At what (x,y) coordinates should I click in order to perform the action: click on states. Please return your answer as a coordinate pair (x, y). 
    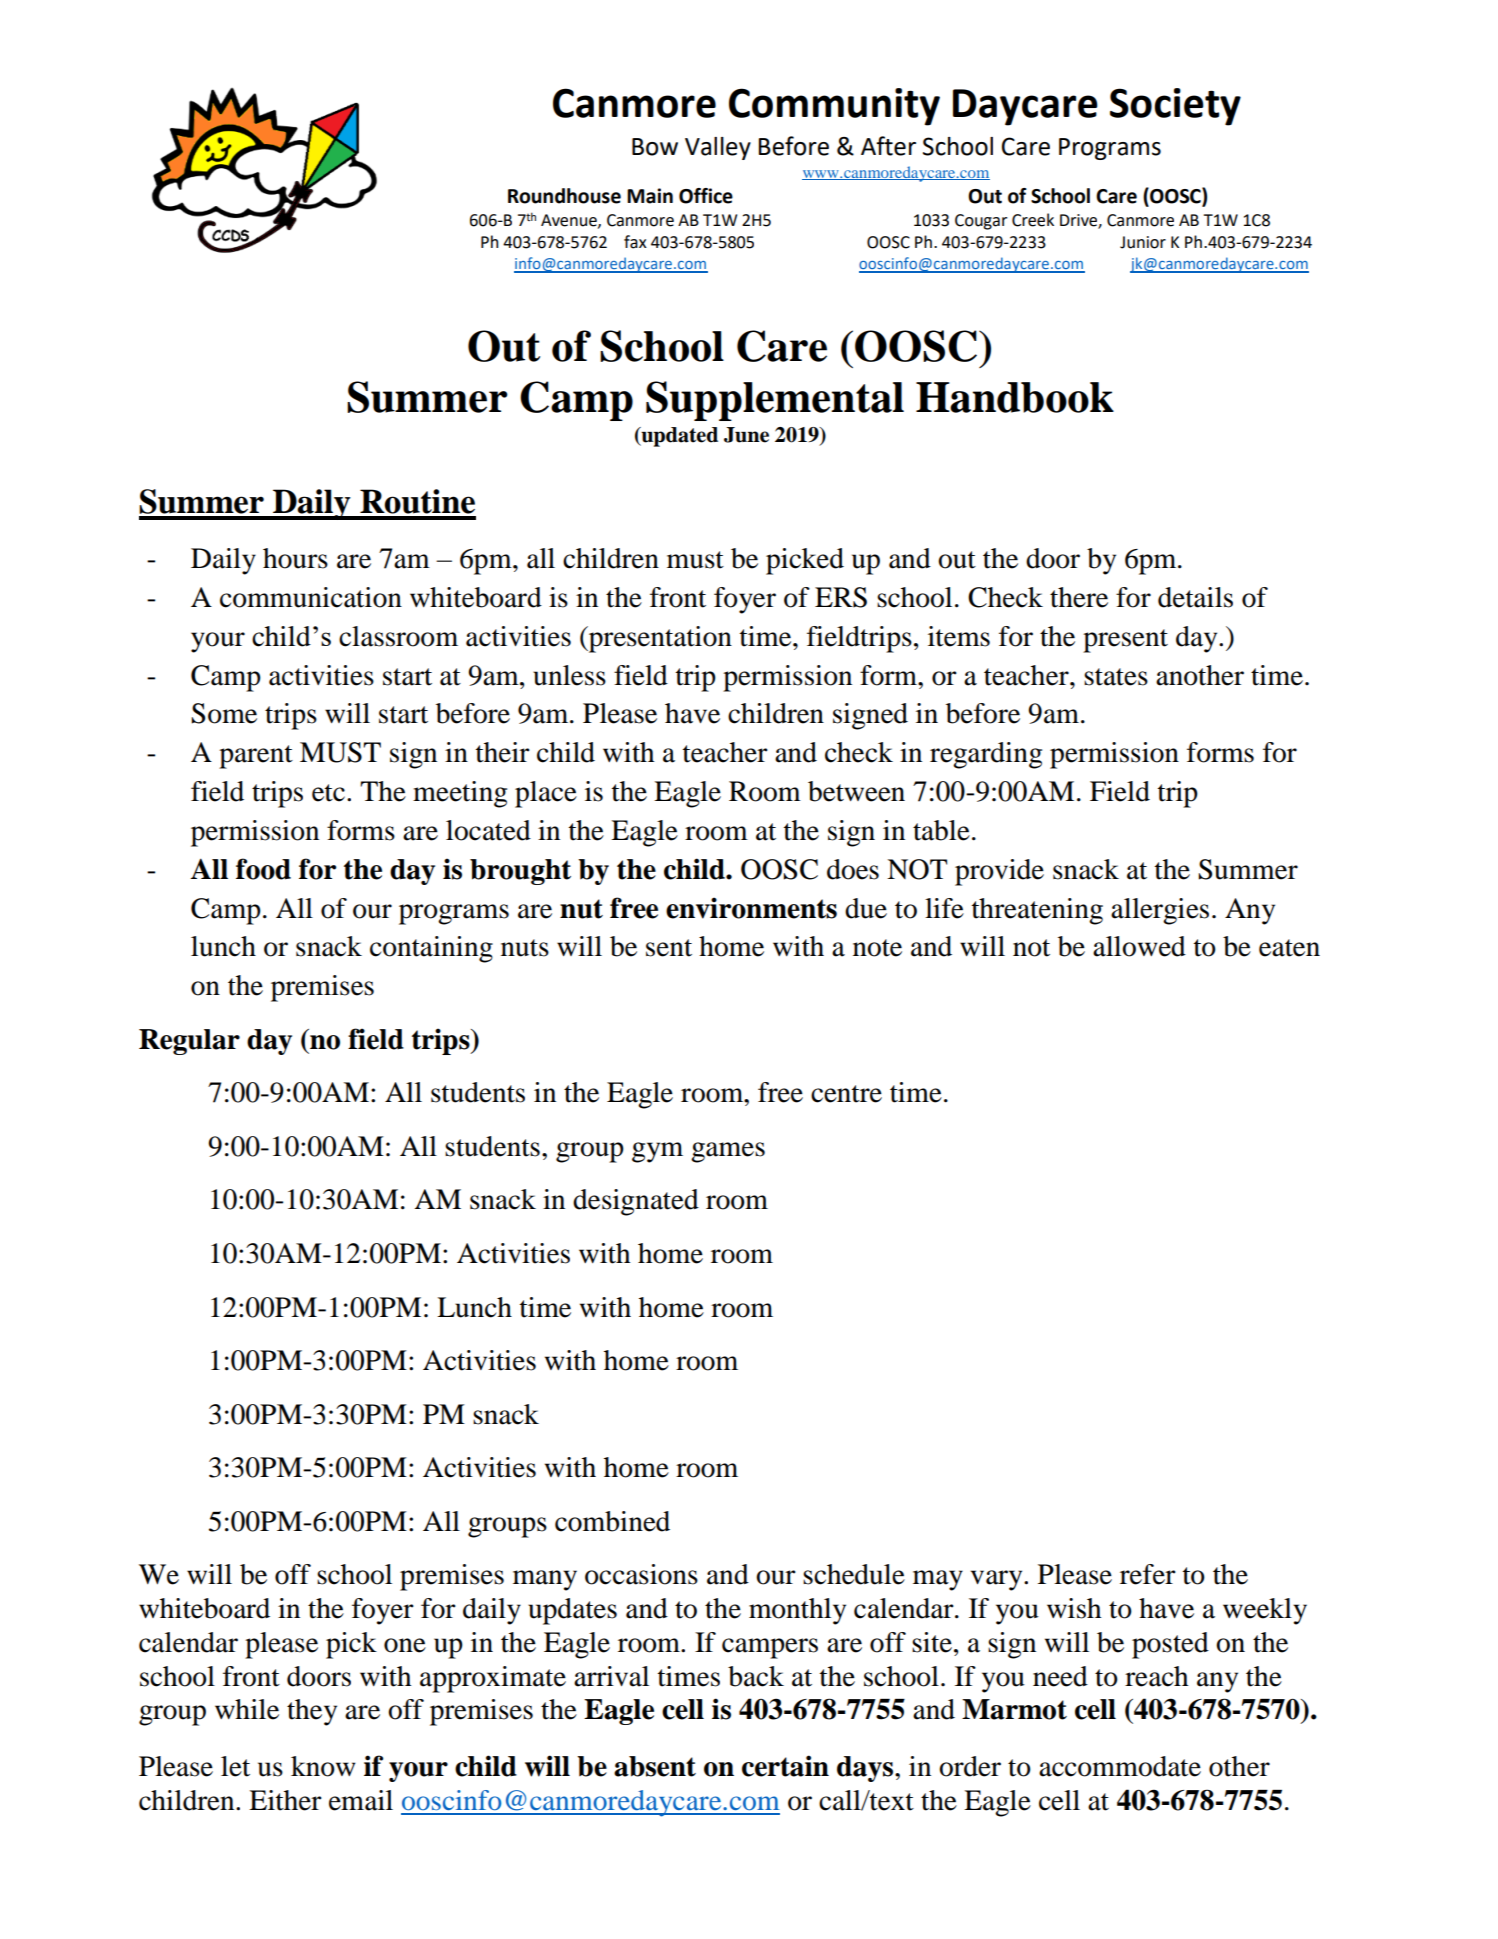
    Looking at the image, I should click on (1116, 677).
